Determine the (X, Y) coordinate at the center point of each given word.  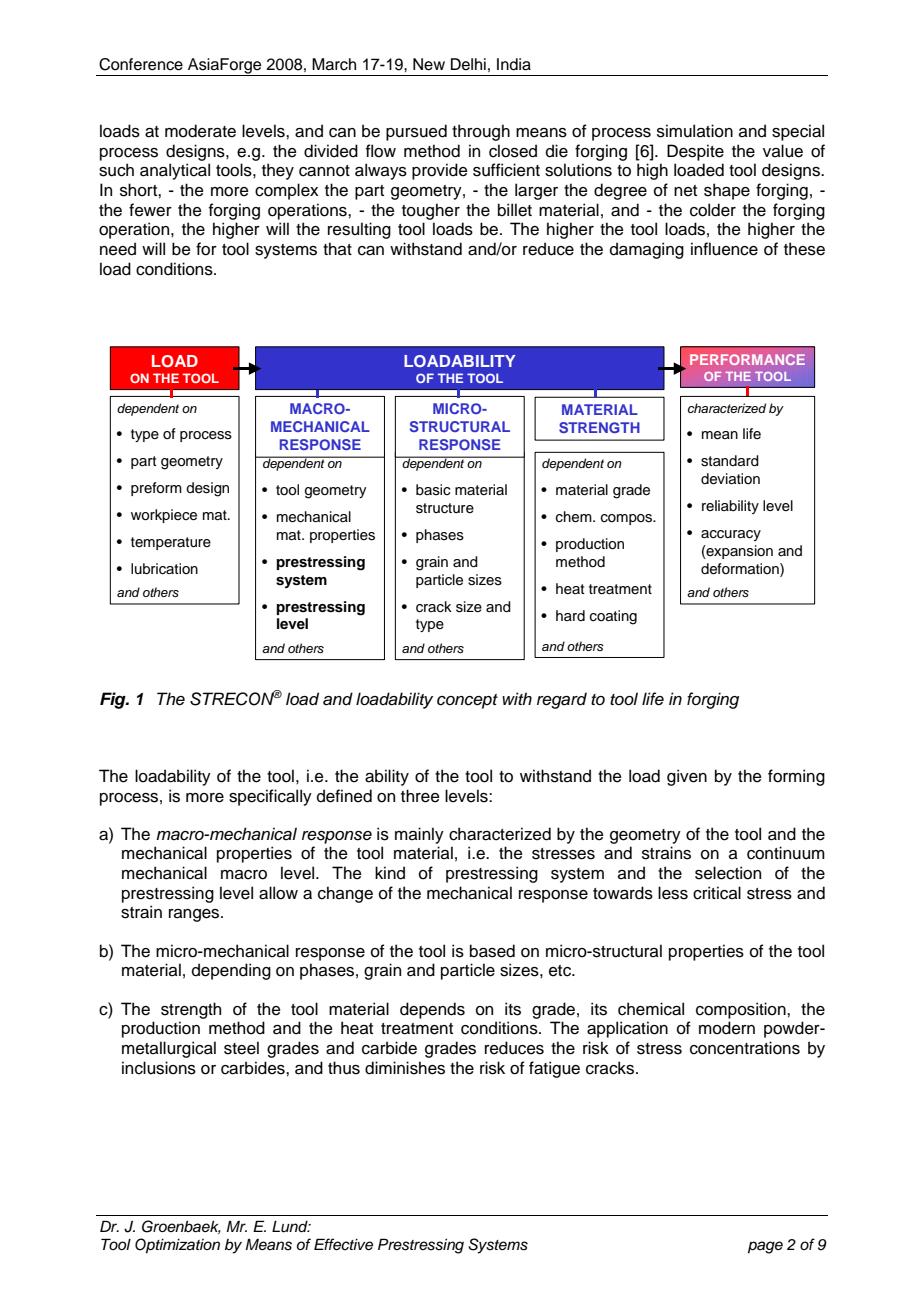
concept (467, 701)
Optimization (177, 1246)
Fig (114, 700)
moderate (200, 131)
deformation (741, 569)
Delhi (468, 64)
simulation (695, 131)
